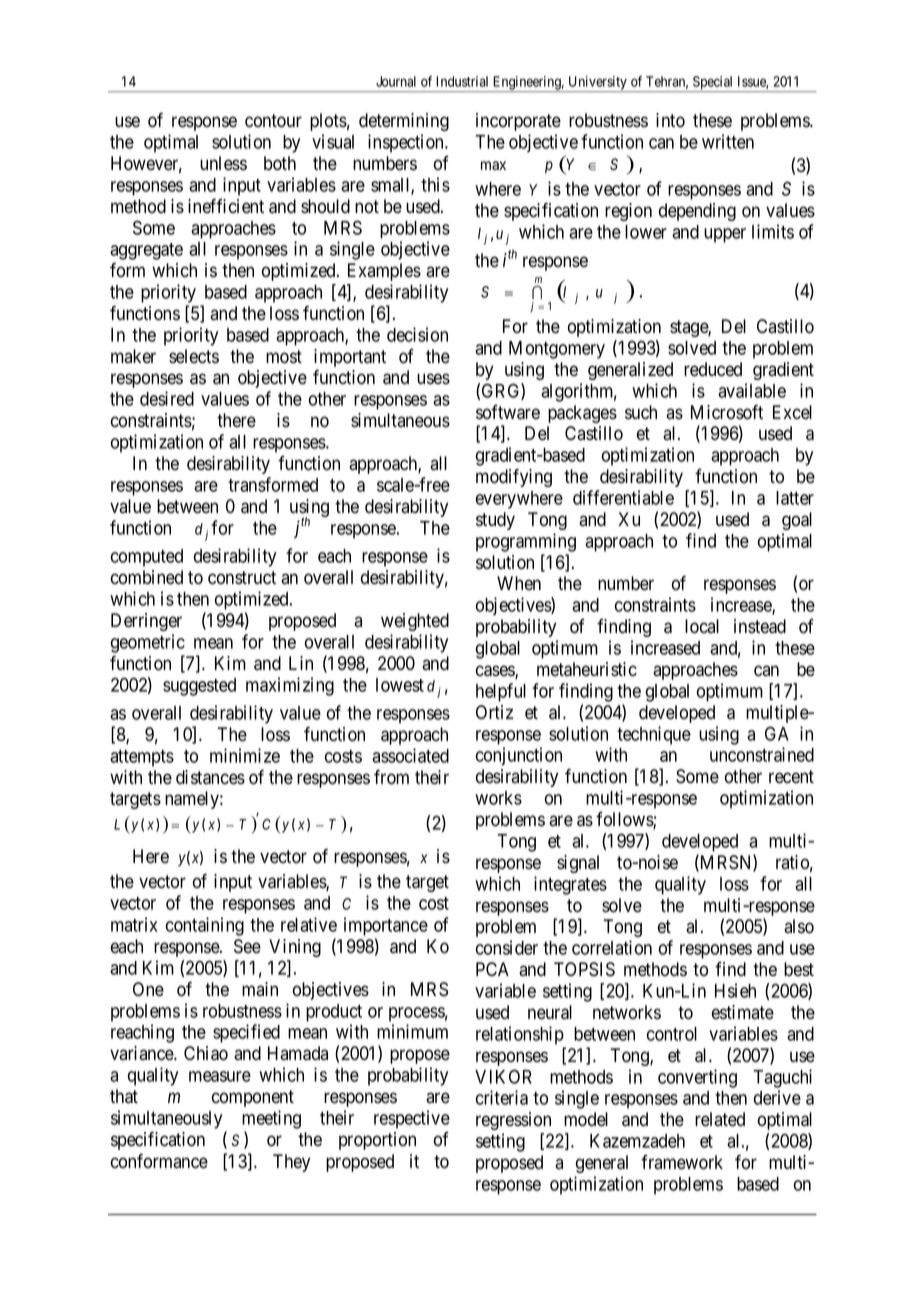 Image resolution: width=924 pixels, height=1308 pixels. I want to click on containing, so click(205, 926).
